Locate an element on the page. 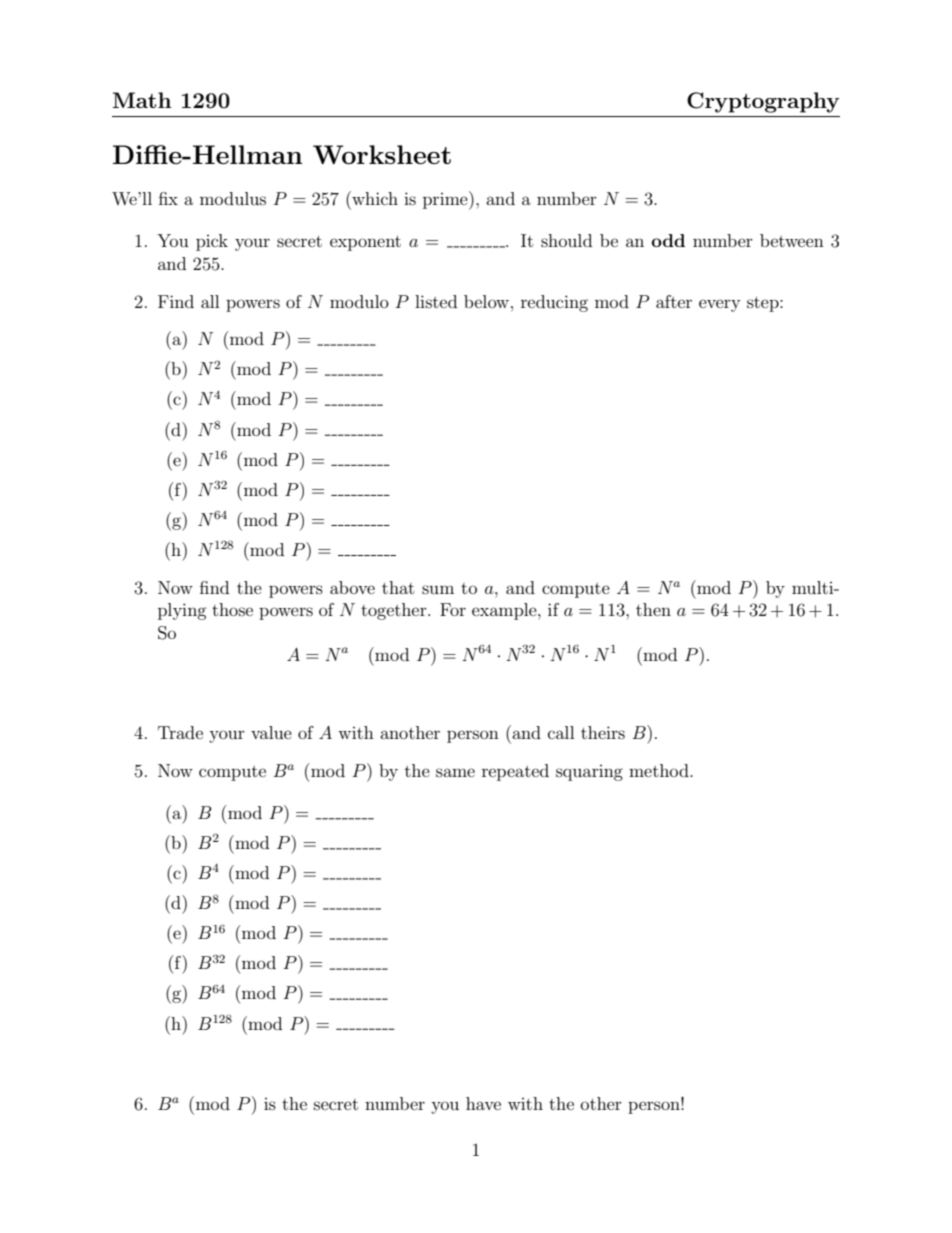  same is located at coordinates (455, 772).
